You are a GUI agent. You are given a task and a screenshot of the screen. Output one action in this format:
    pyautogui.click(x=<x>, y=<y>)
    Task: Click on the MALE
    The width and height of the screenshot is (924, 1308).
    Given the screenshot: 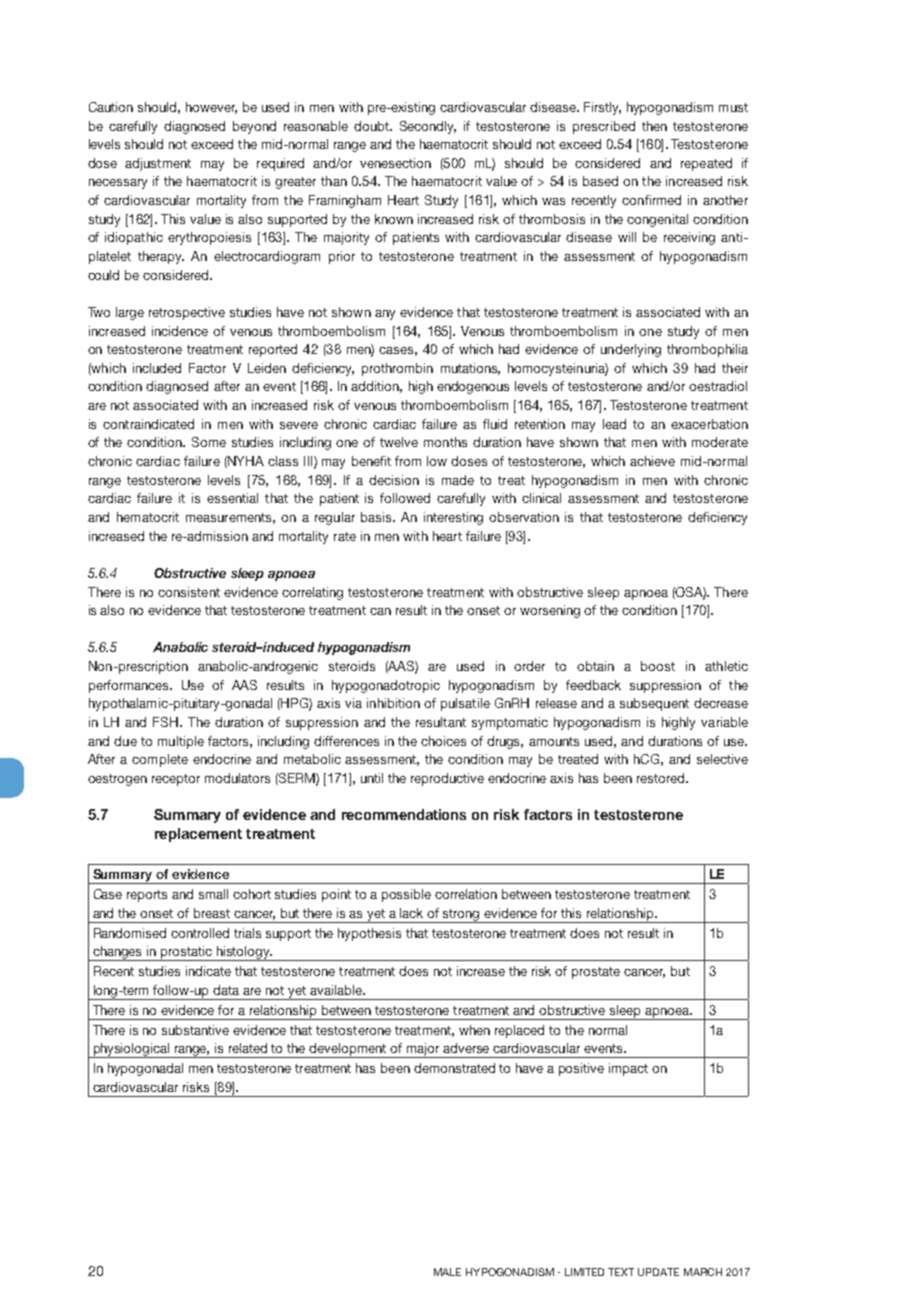 What is the action you would take?
    pyautogui.click(x=447, y=1272)
